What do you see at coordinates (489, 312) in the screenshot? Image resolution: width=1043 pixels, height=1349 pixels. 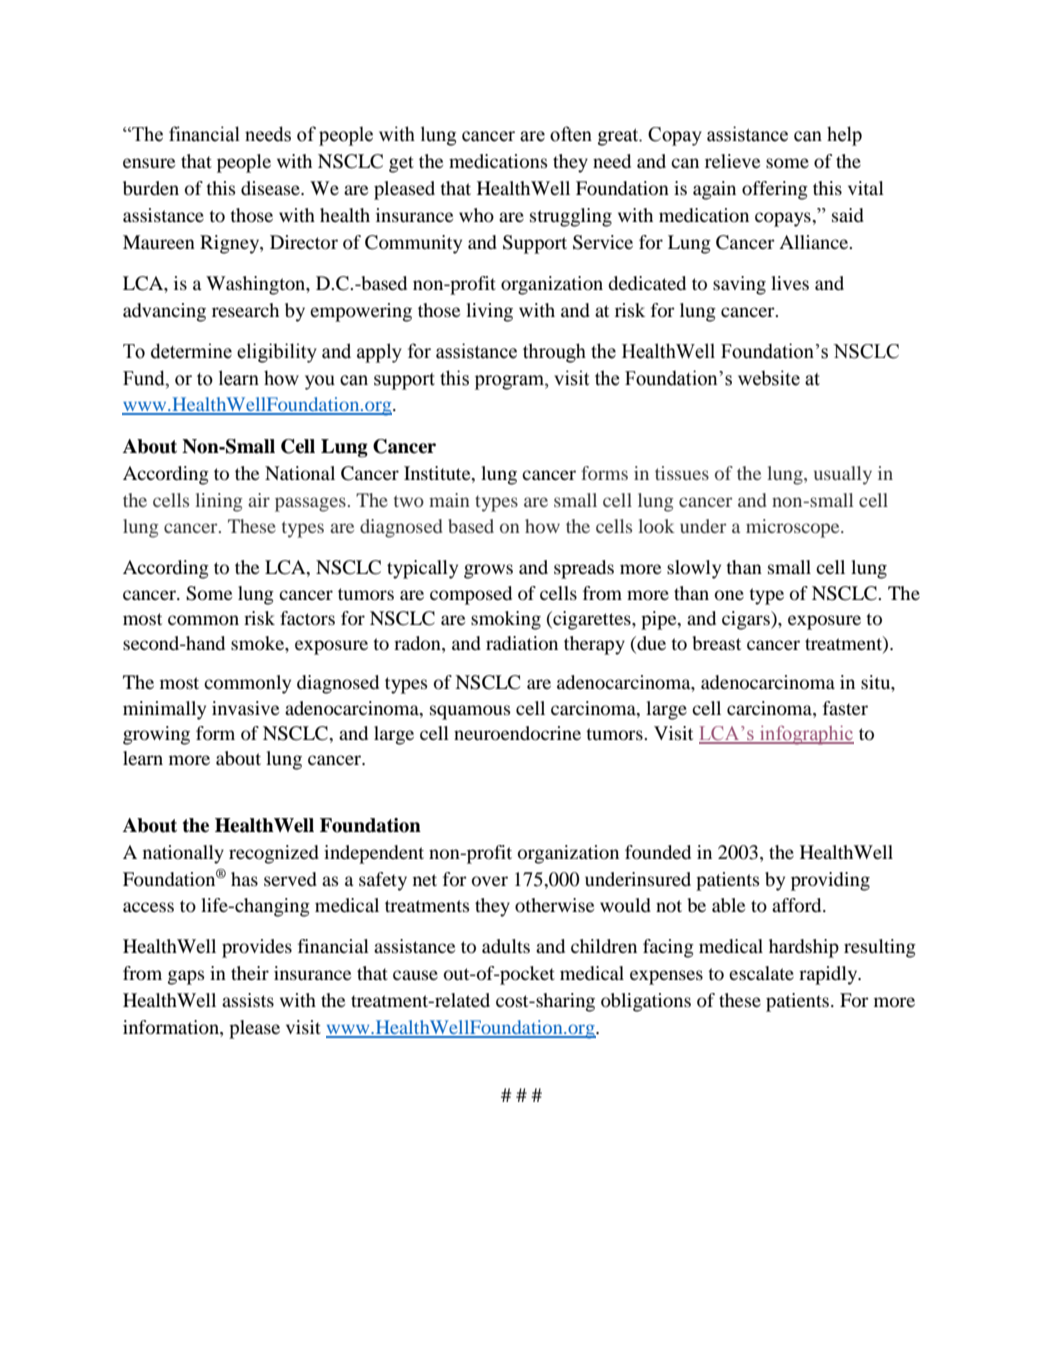 I see `living` at bounding box center [489, 312].
